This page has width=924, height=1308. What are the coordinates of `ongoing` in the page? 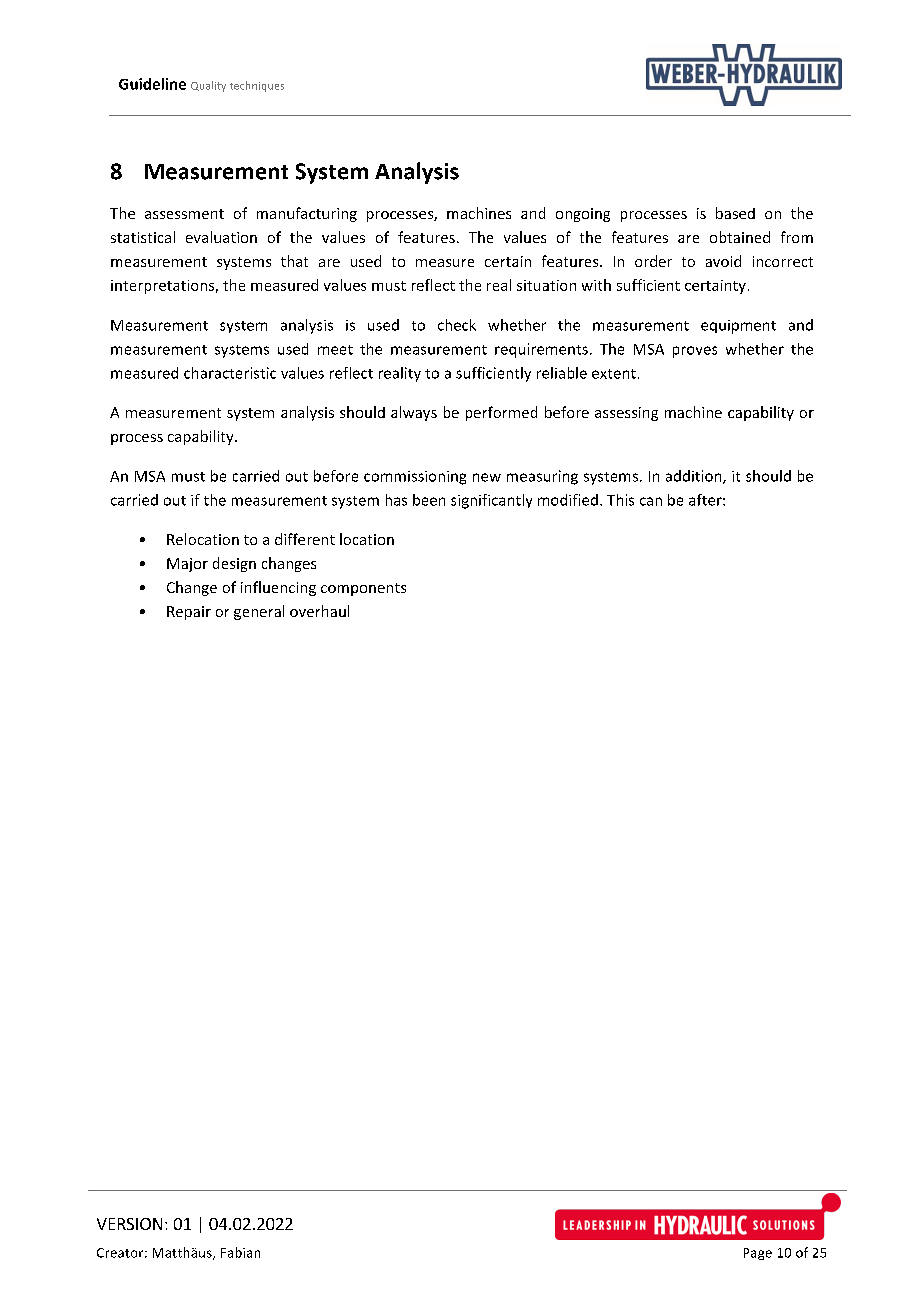 It's located at (583, 215).
